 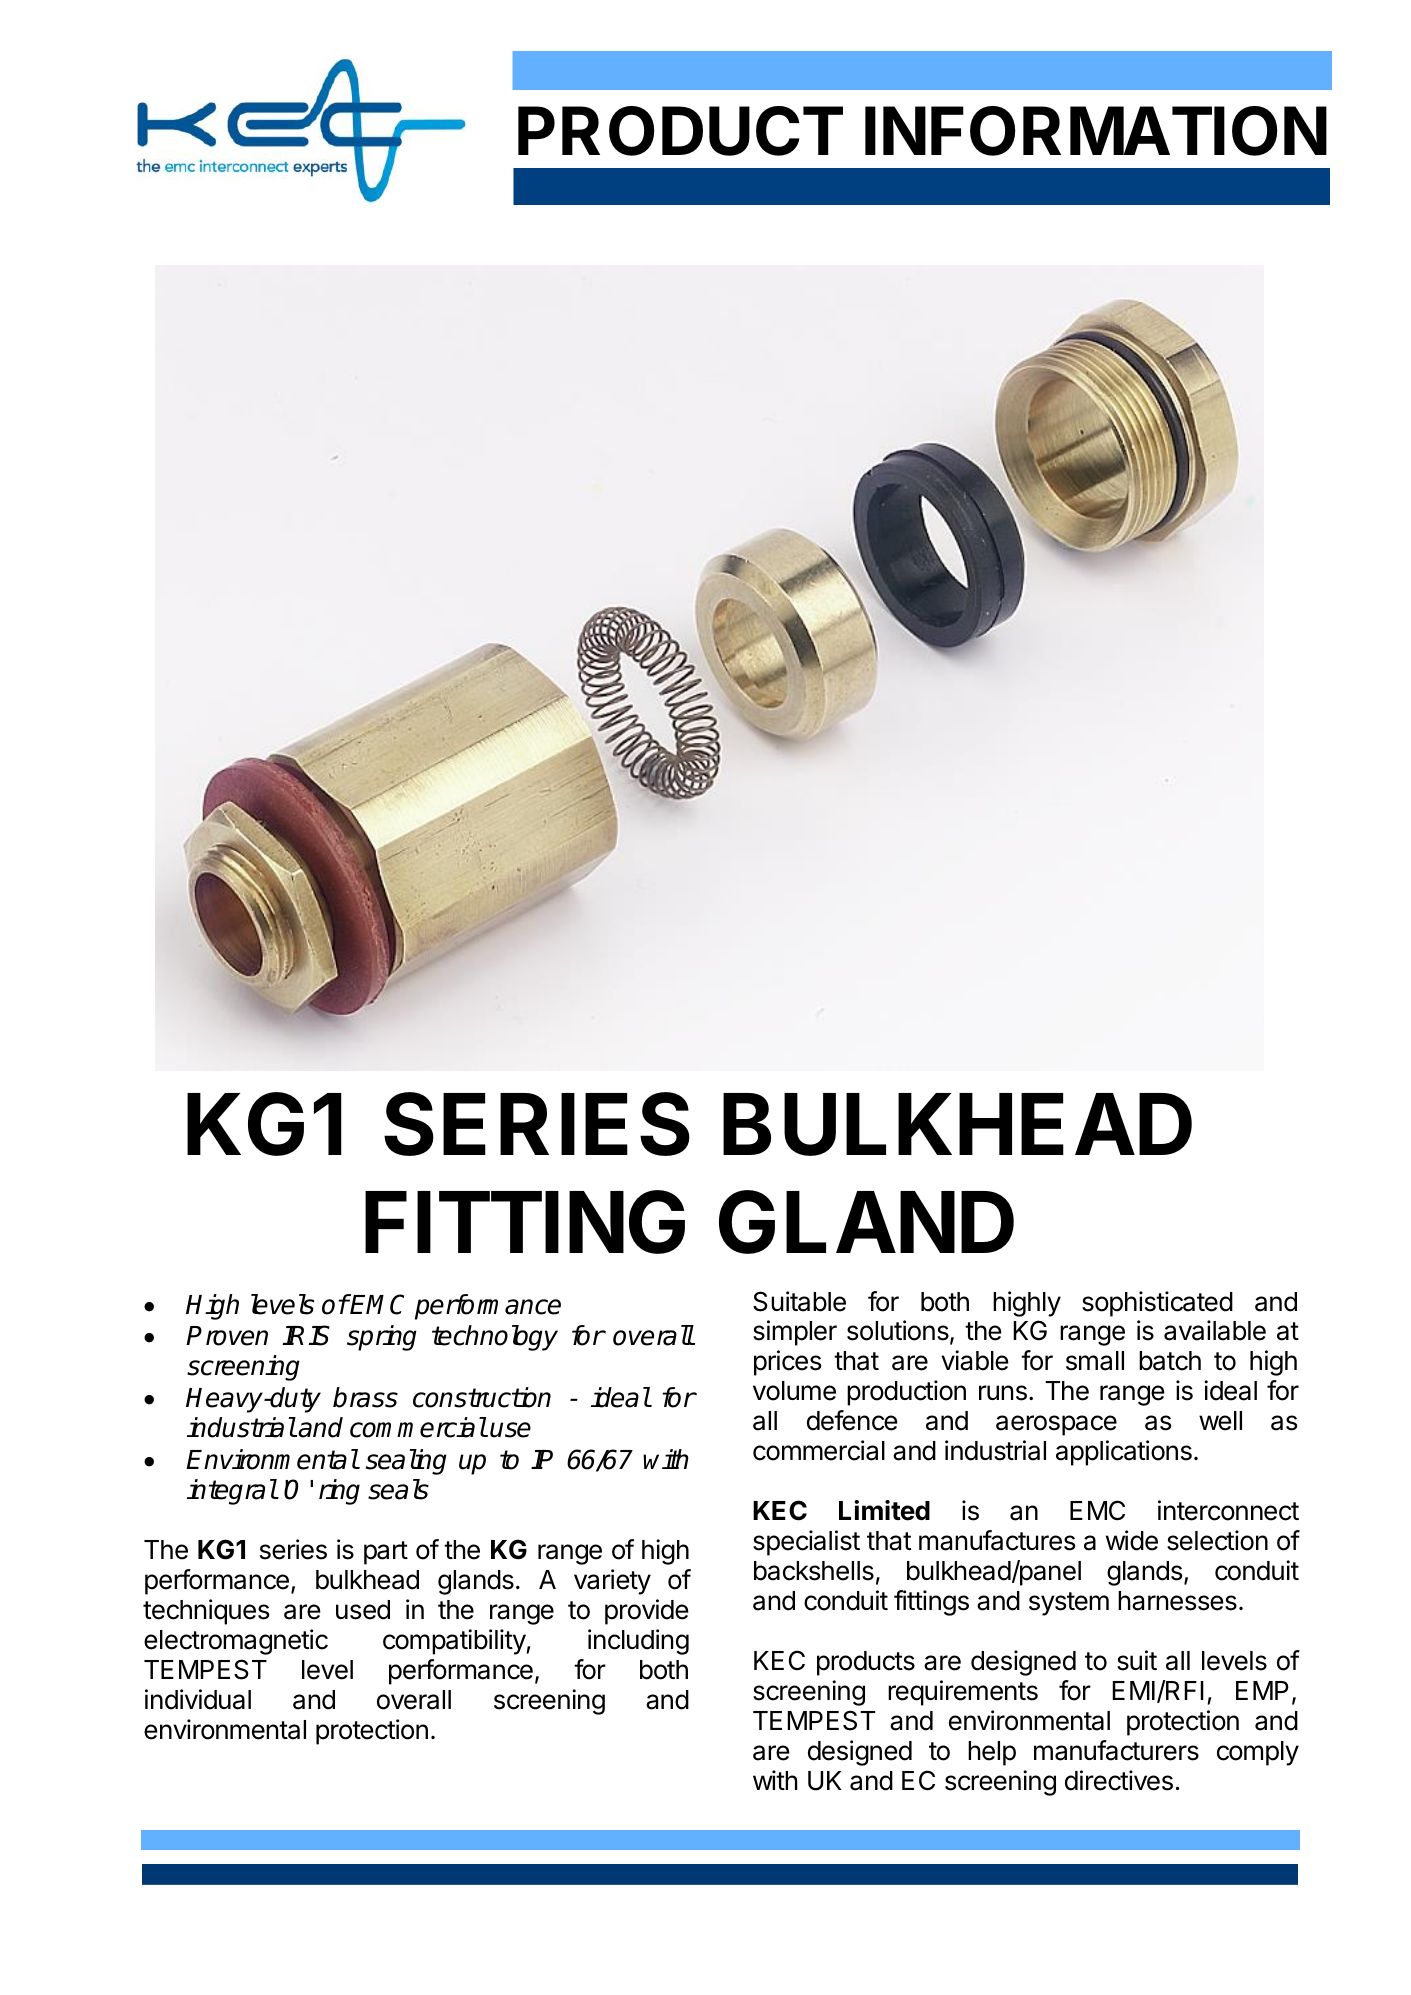 I want to click on applications, so click(x=1124, y=1453).
